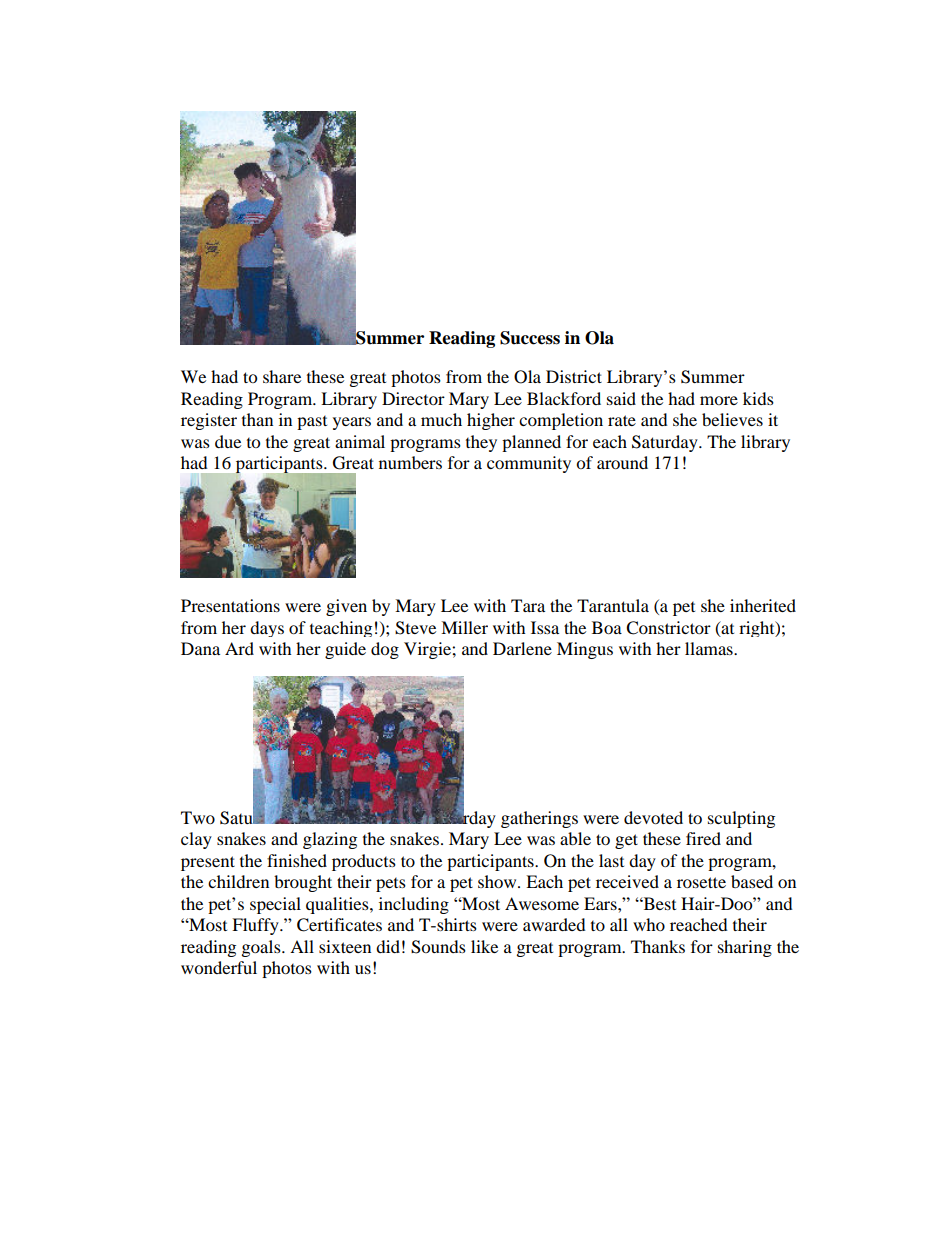 Image resolution: width=952 pixels, height=1233 pixels. Describe the element at coordinates (267, 629) in the page. I see `days` at that location.
